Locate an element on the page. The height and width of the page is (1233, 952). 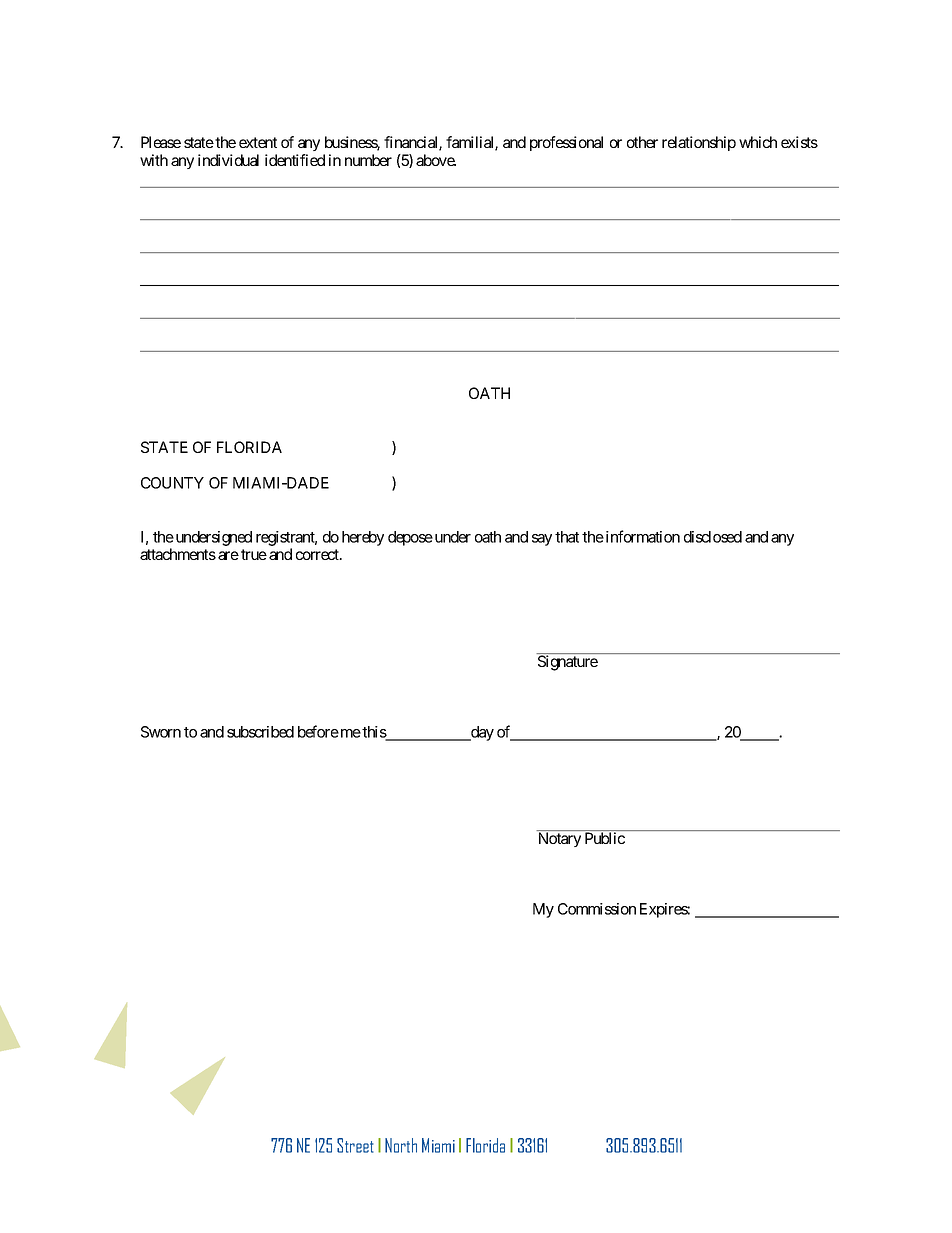
depose is located at coordinates (410, 538).
